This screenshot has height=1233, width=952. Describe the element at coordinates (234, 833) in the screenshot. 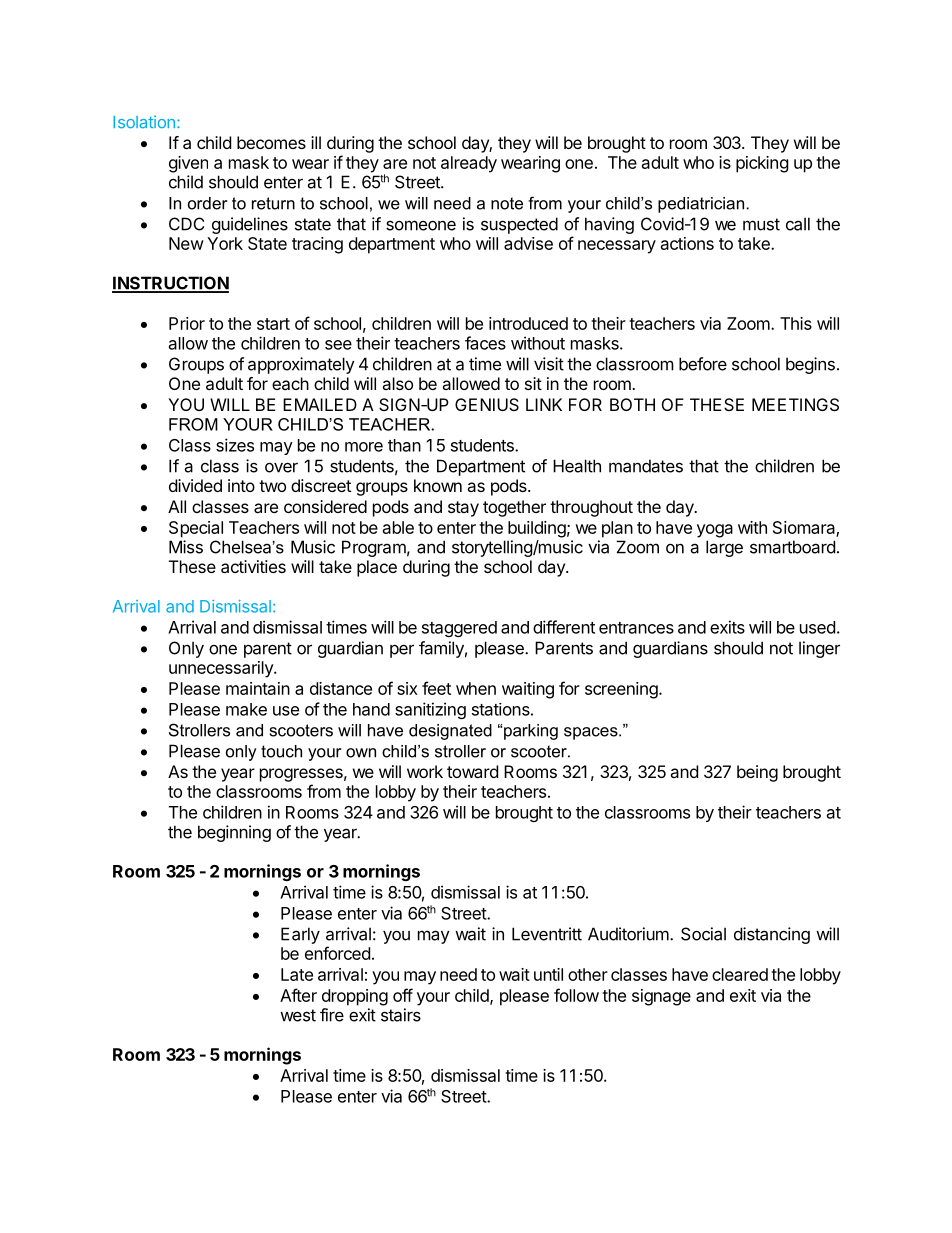

I see `beginning` at that location.
